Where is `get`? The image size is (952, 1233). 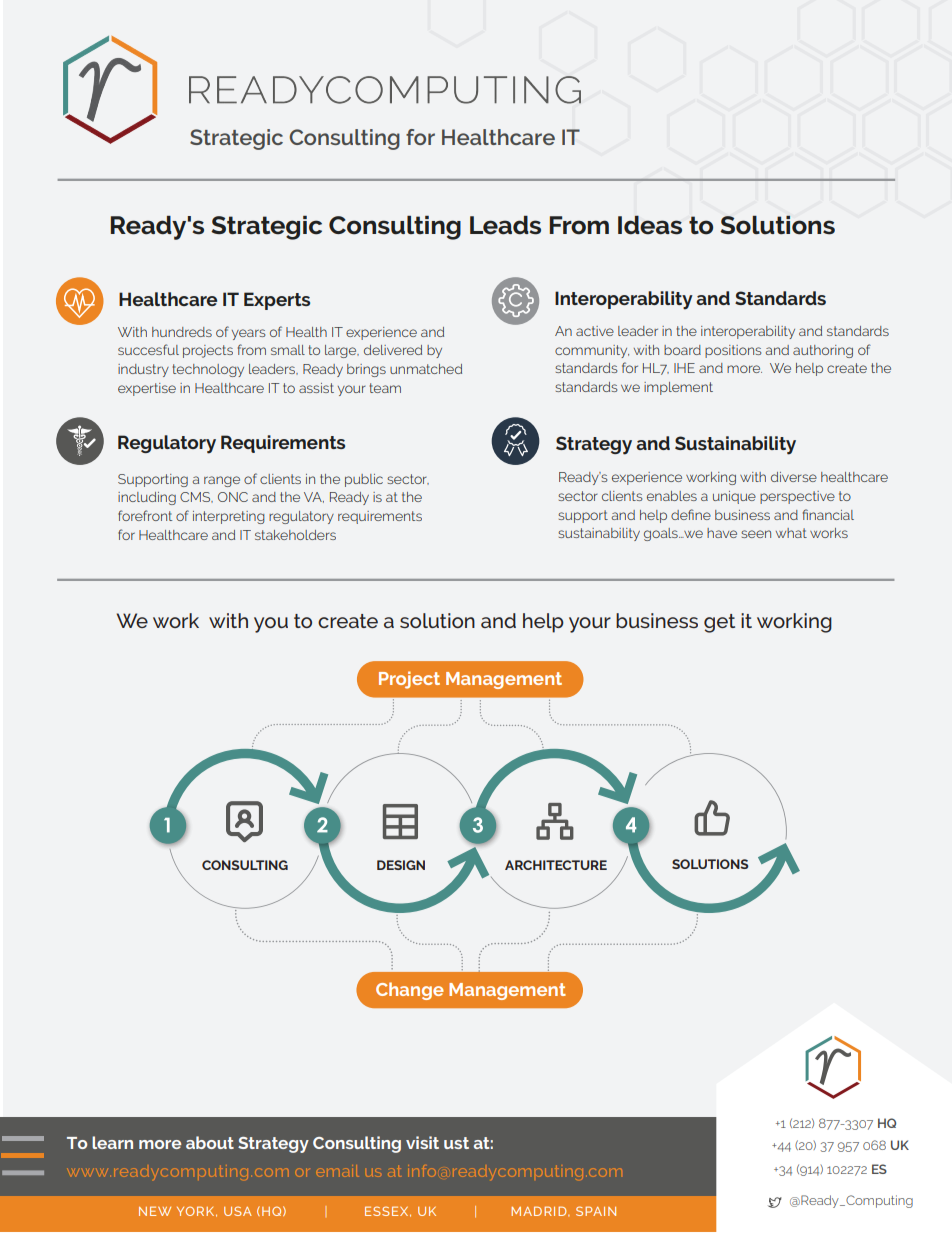 get is located at coordinates (719, 623).
